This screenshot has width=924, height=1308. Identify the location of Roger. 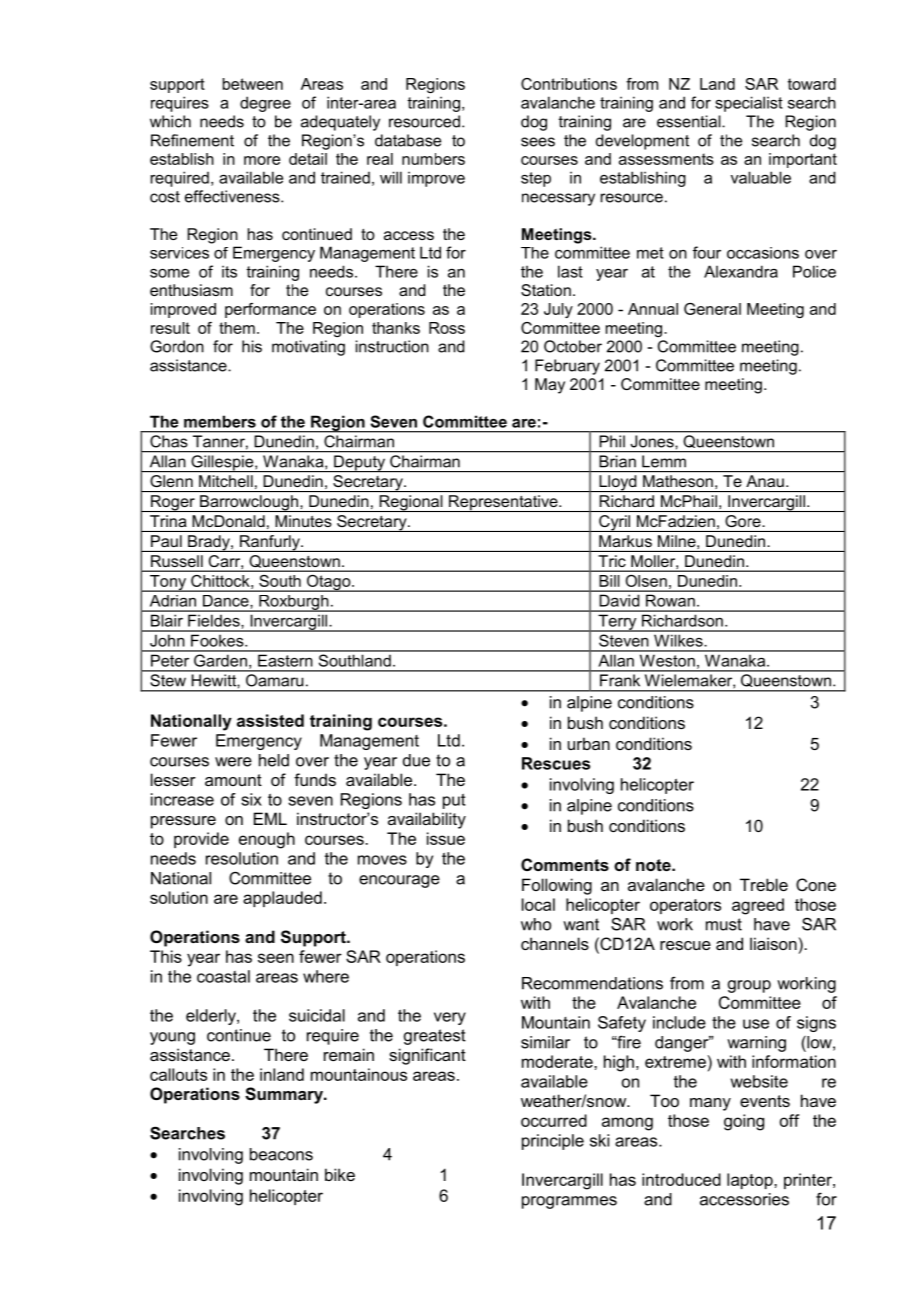
(173, 503).
